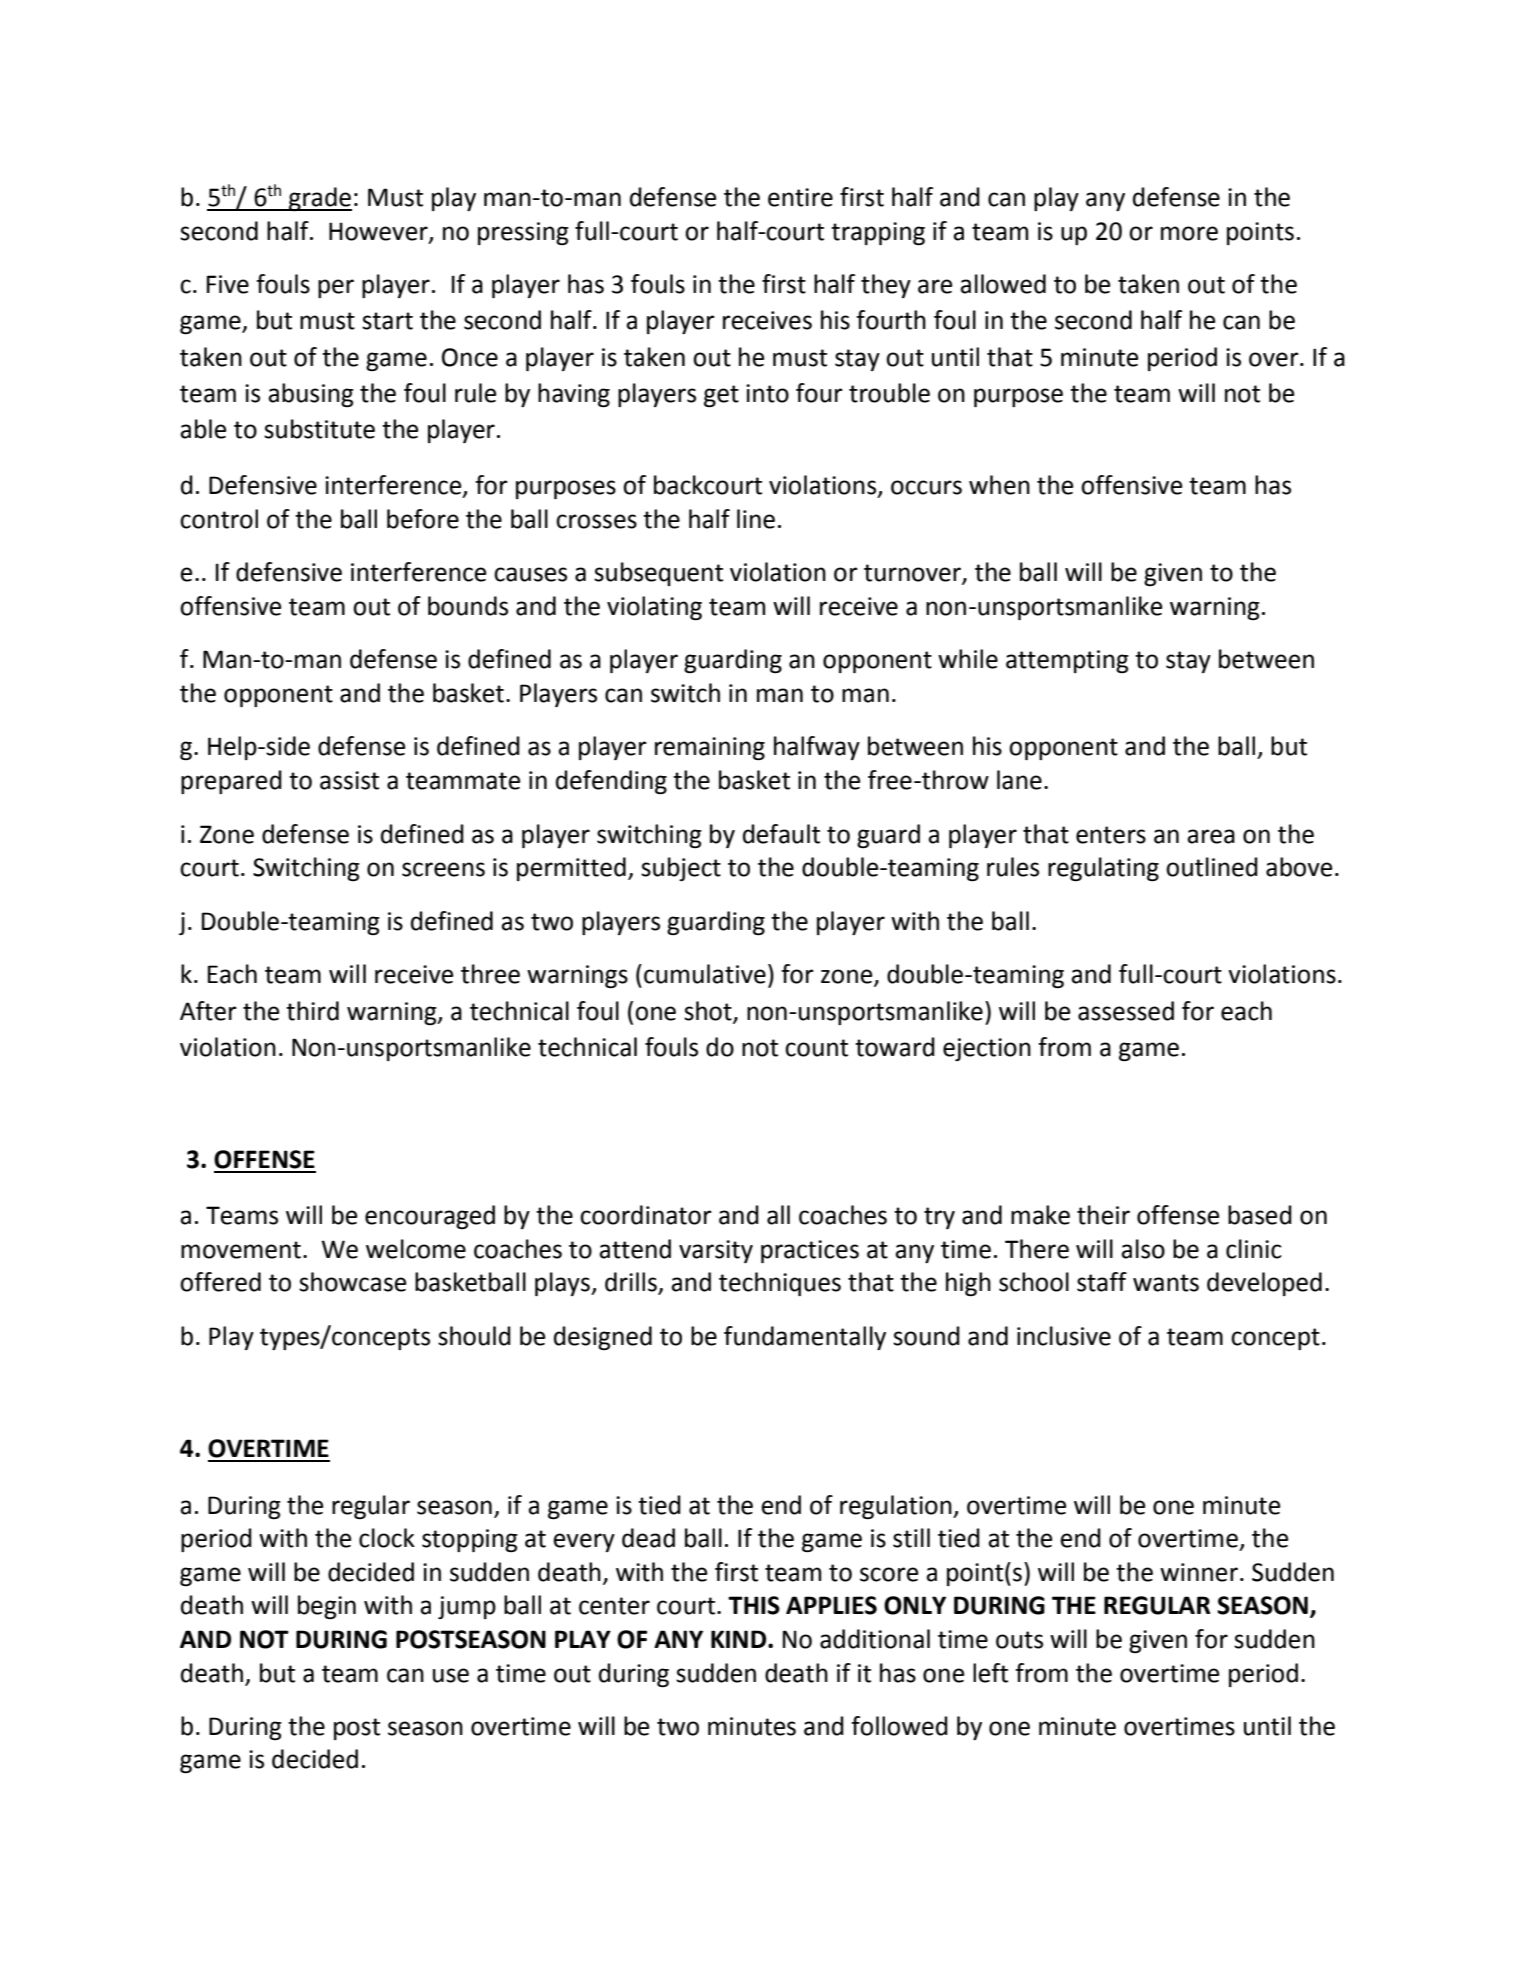 This screenshot has height=1979, width=1529. I want to click on attempting, so click(1067, 661).
